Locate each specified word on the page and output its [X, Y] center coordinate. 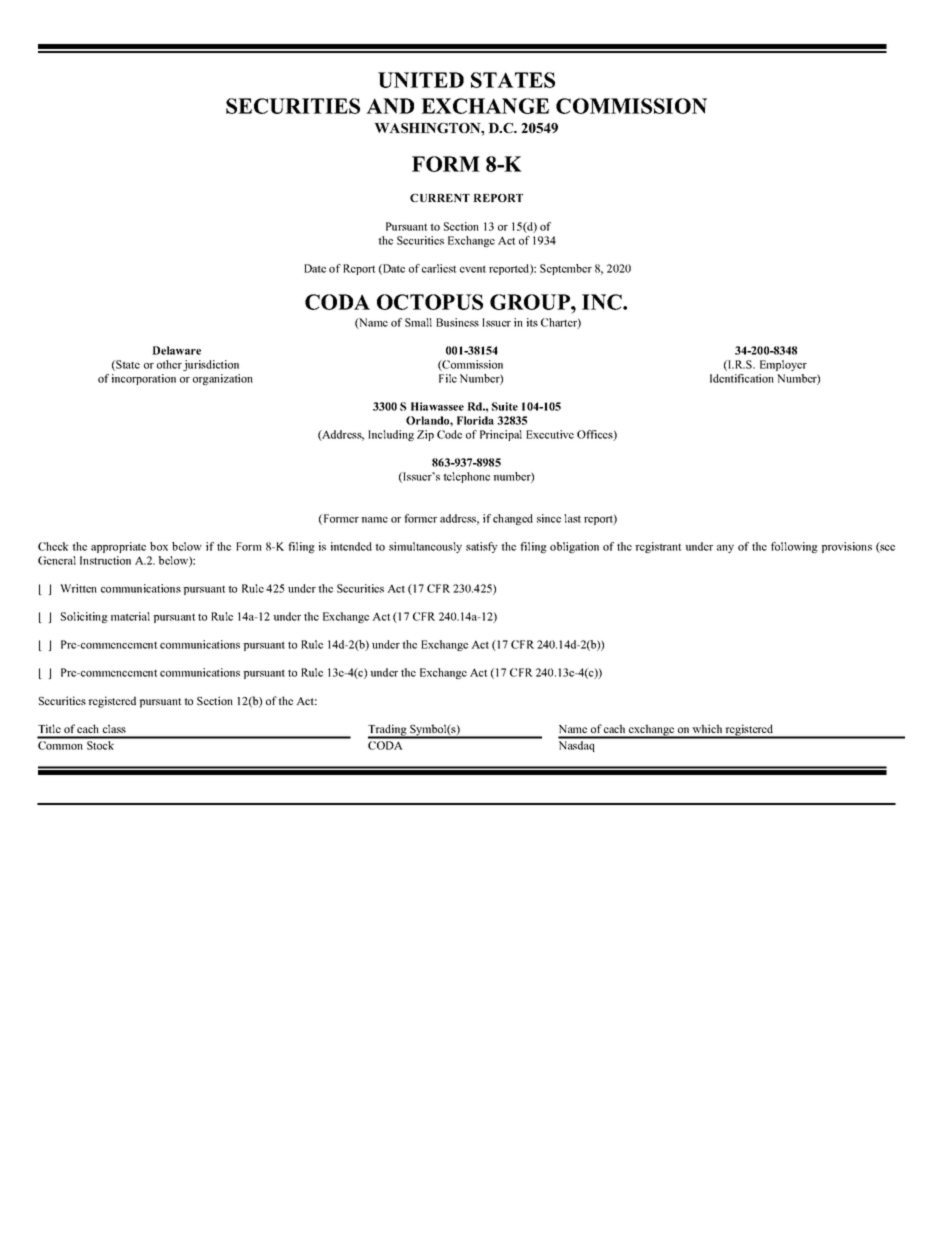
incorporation [144, 379]
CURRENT [440, 198]
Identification [742, 378]
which [707, 728]
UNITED [421, 80]
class [114, 728]
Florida [475, 420]
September [566, 269]
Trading [388, 731]
